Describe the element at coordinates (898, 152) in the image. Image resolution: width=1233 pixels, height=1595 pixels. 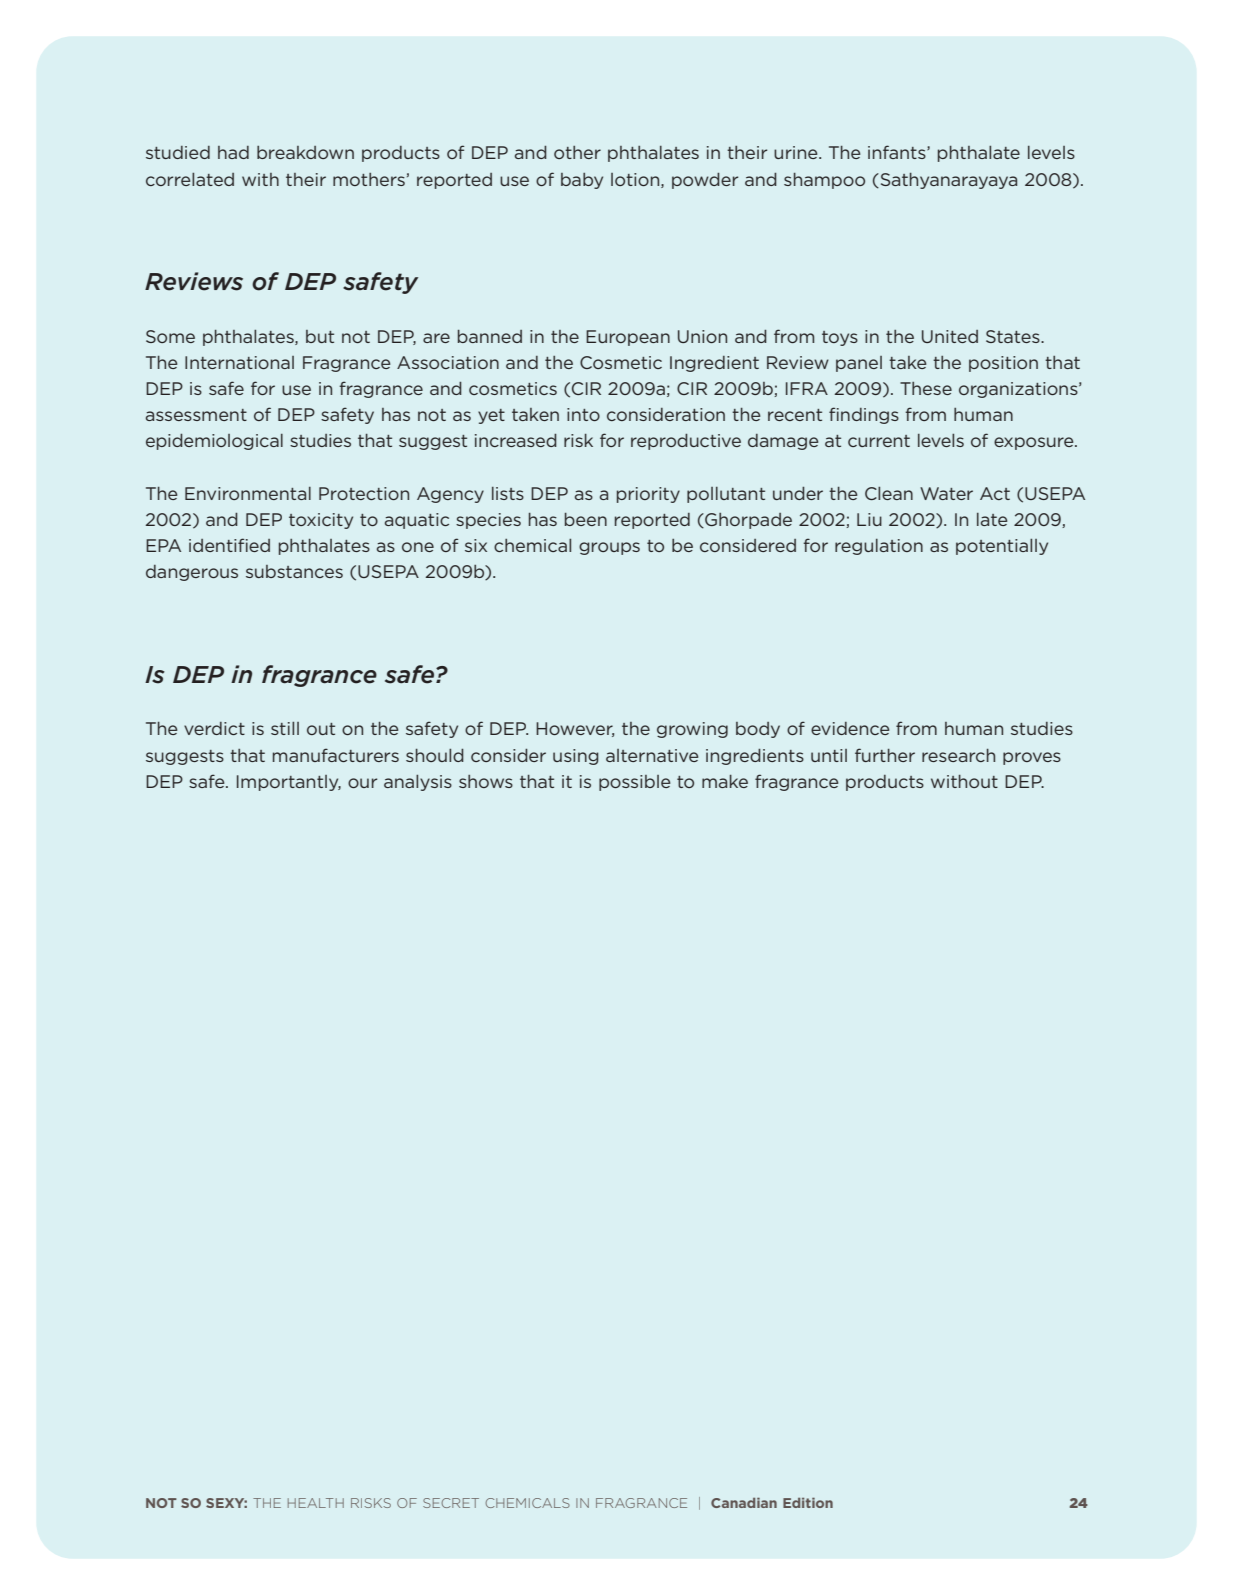
I see `infants` at that location.
